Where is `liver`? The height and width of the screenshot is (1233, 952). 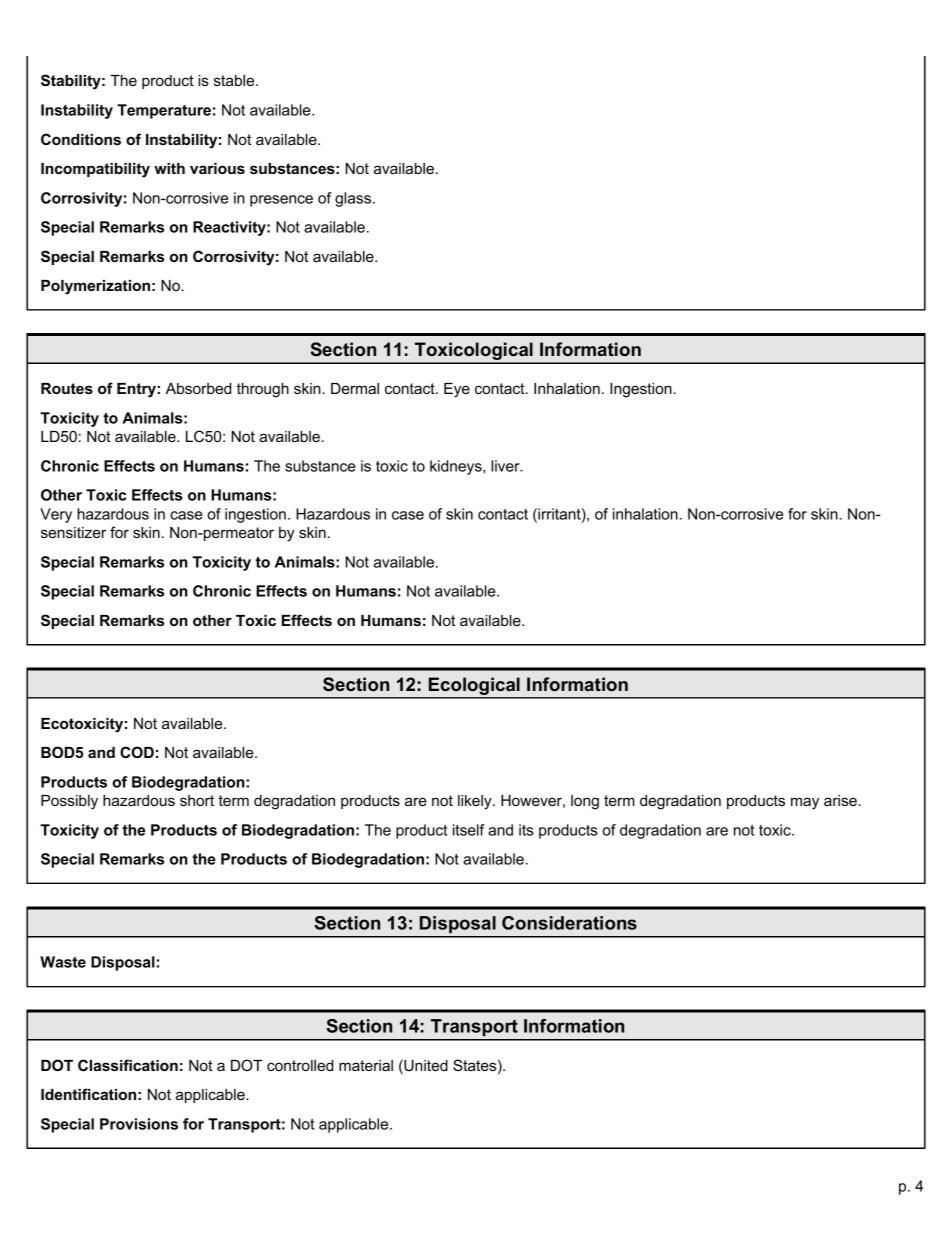
liver is located at coordinates (506, 466).
